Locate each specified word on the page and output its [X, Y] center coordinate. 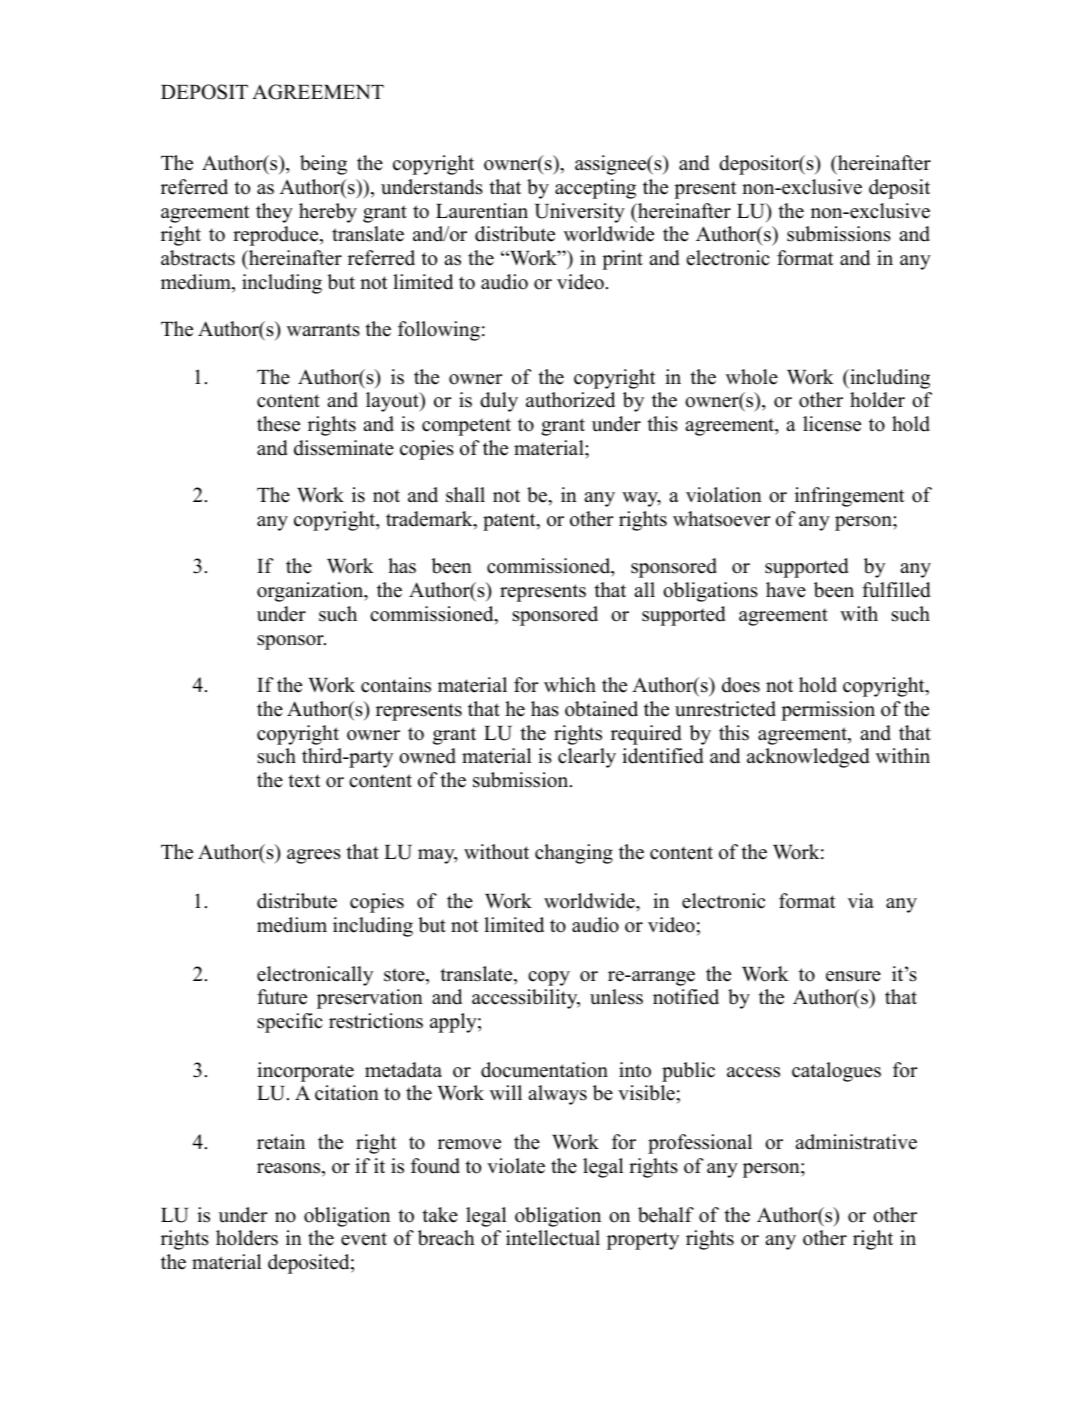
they [274, 213]
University [580, 213]
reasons [290, 1168]
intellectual [553, 1238]
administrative [856, 1142]
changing [574, 854]
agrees [314, 856]
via [861, 900]
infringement [850, 497]
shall [465, 495]
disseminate [344, 448]
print [622, 260]
